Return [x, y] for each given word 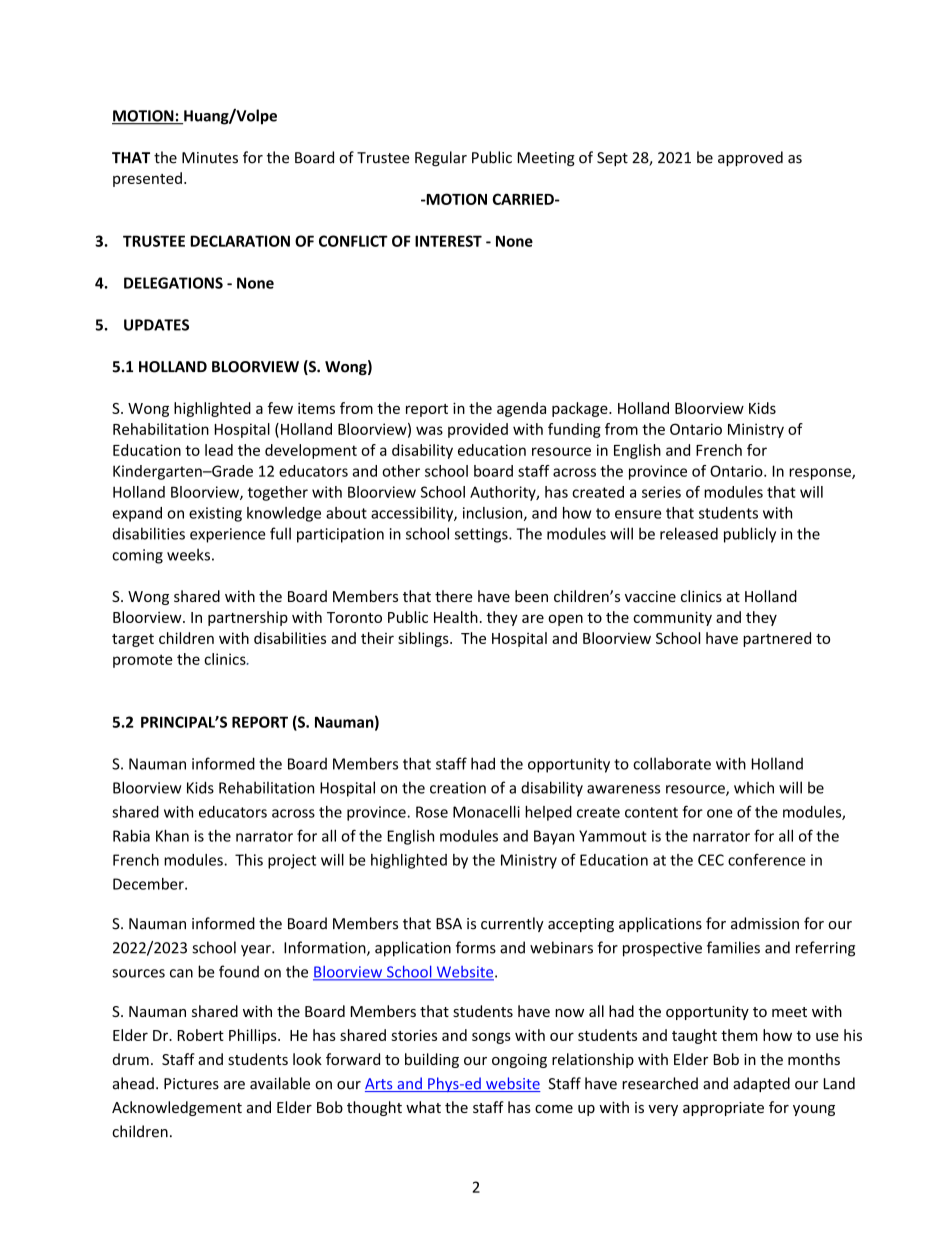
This [249, 860]
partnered [777, 639]
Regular [441, 158]
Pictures [191, 1084]
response [821, 474]
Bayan [554, 837]
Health [456, 617]
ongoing [519, 1061]
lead [219, 450]
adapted [761, 1084]
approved [750, 158]
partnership [248, 618]
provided [478, 430]
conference [766, 859]
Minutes [210, 158]
